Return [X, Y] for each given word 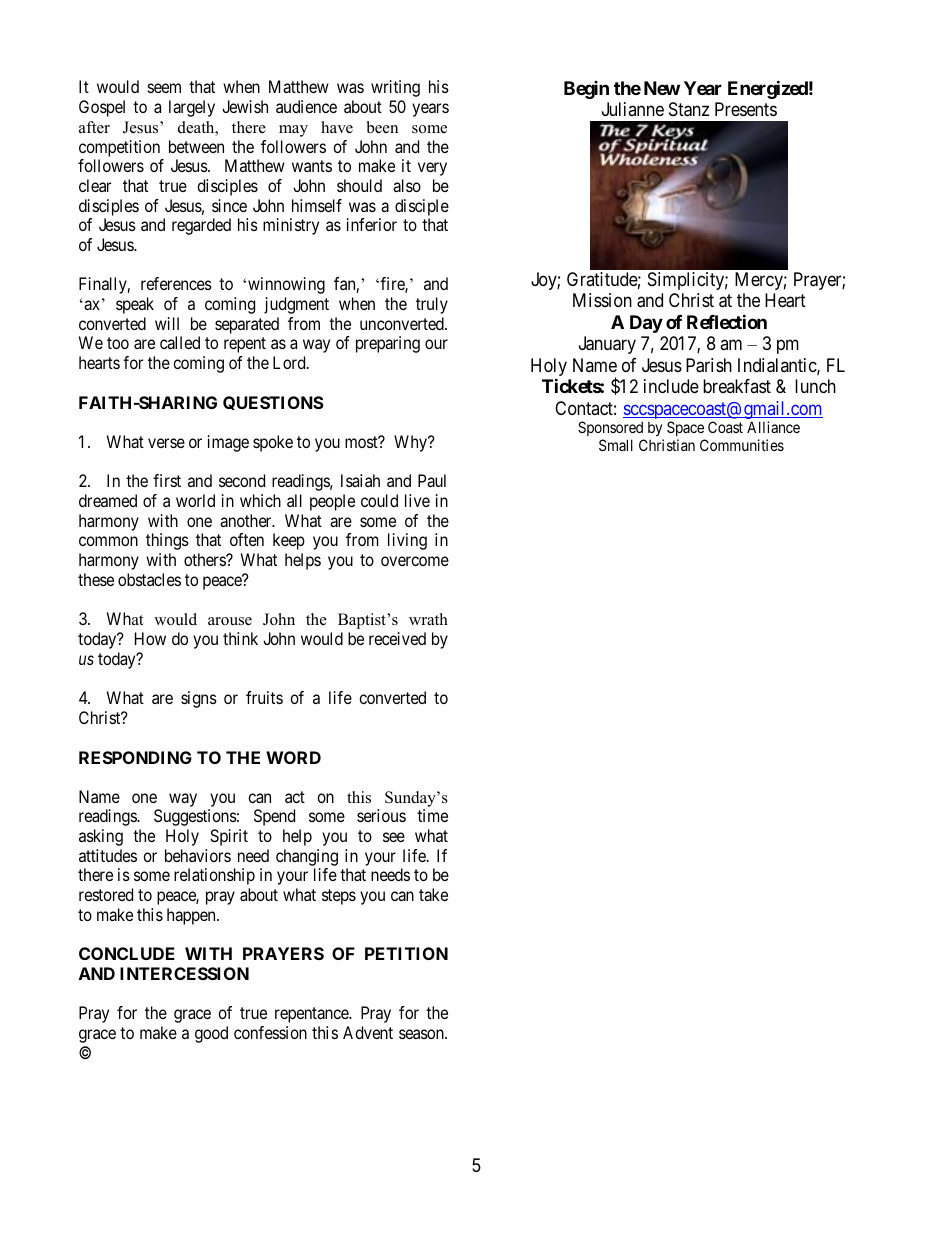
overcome [415, 561]
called [180, 342]
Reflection [727, 321]
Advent [368, 1032]
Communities [742, 445]
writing [395, 88]
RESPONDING [135, 757]
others [205, 559]
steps [339, 897]
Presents [746, 109]
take [433, 894]
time [432, 815]
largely [192, 108]
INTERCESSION [184, 973]
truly [432, 305]
